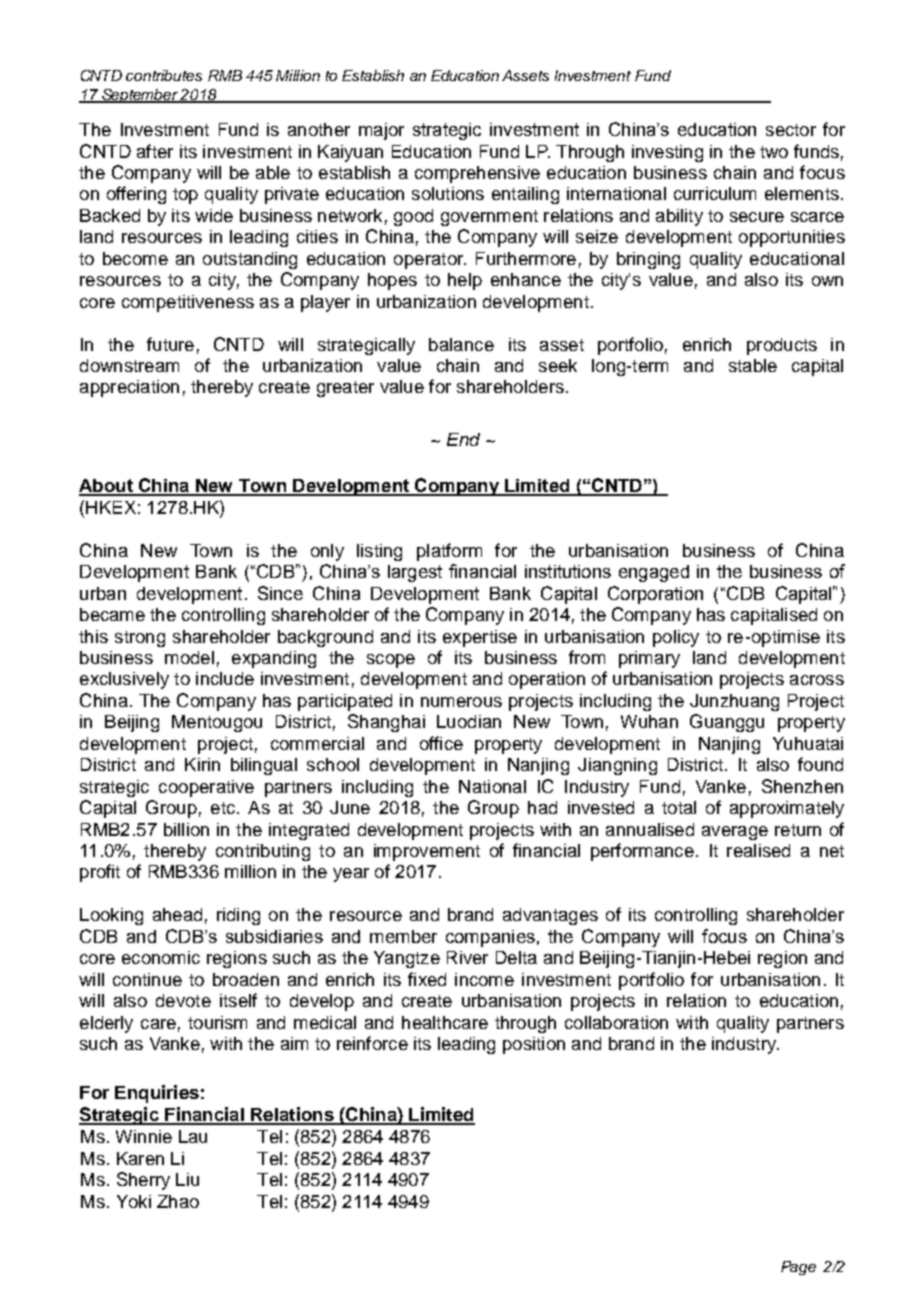 The height and width of the page is (1308, 924). Describe the element at coordinates (463, 439) in the page. I see `End` at that location.
